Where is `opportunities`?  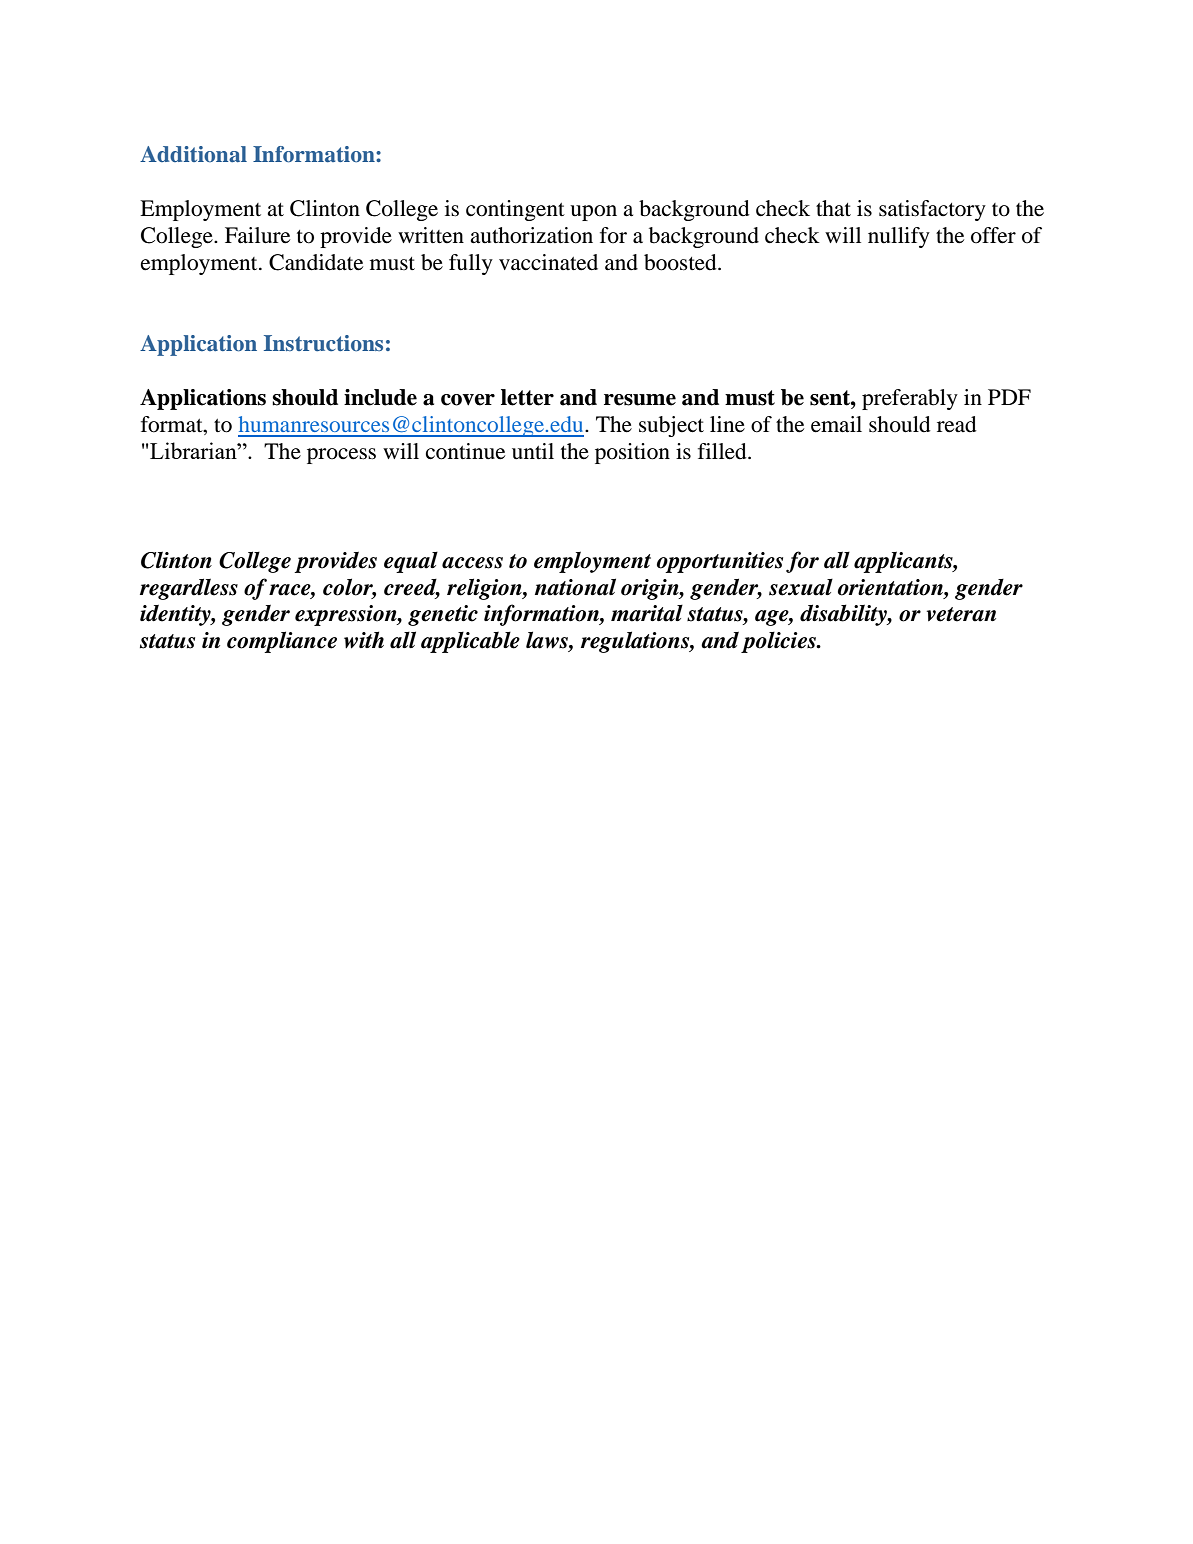 opportunities is located at coordinates (720, 562).
